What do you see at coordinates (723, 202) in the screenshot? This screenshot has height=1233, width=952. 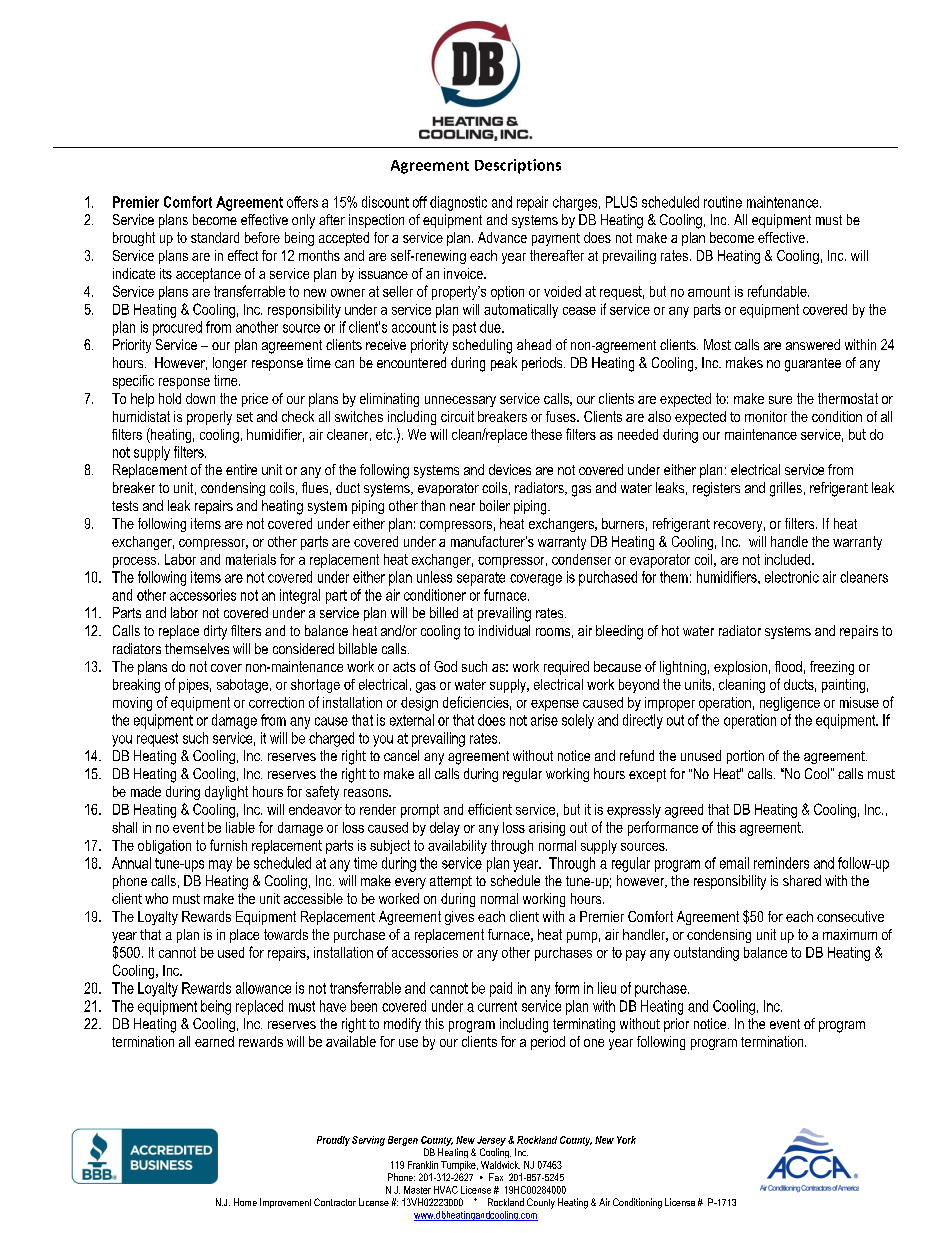 I see `routine` at bounding box center [723, 202].
